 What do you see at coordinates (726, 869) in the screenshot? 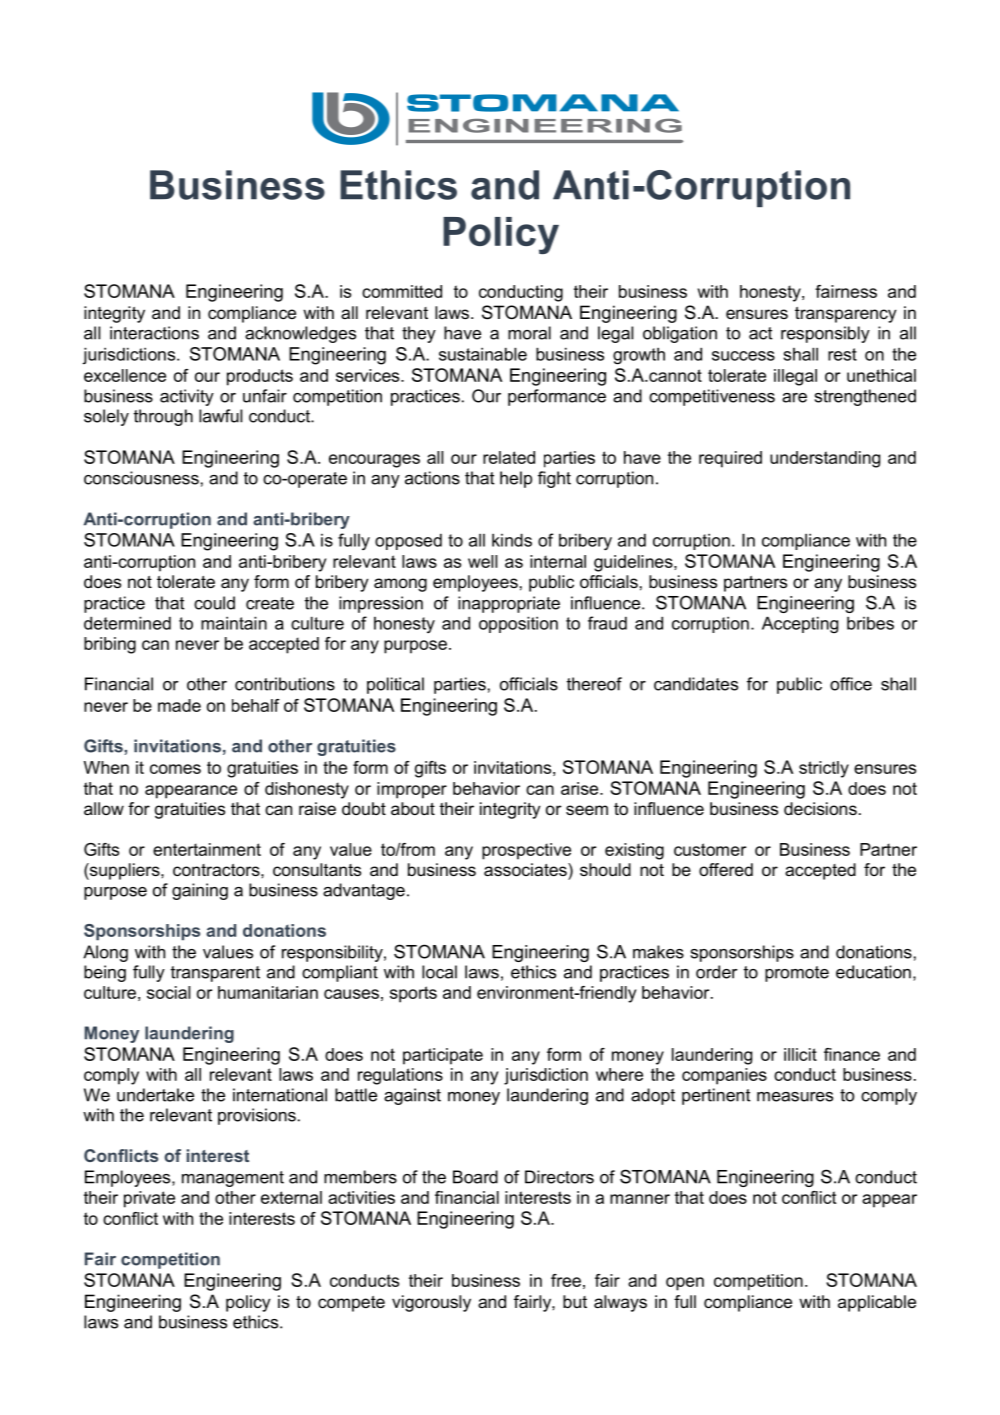
I see `offered` at bounding box center [726, 869].
